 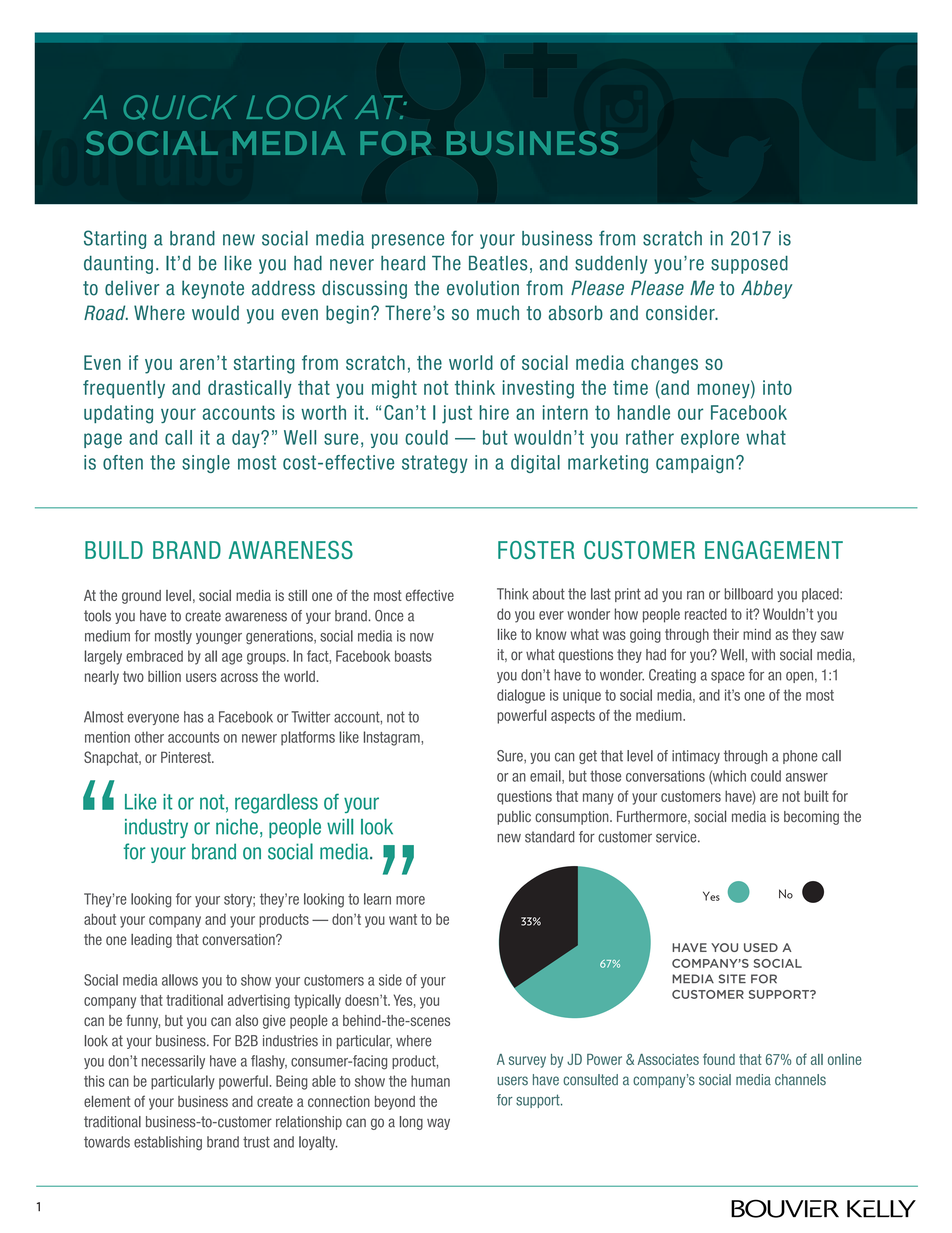 What do you see at coordinates (800, 1080) in the screenshot?
I see `channels` at bounding box center [800, 1080].
